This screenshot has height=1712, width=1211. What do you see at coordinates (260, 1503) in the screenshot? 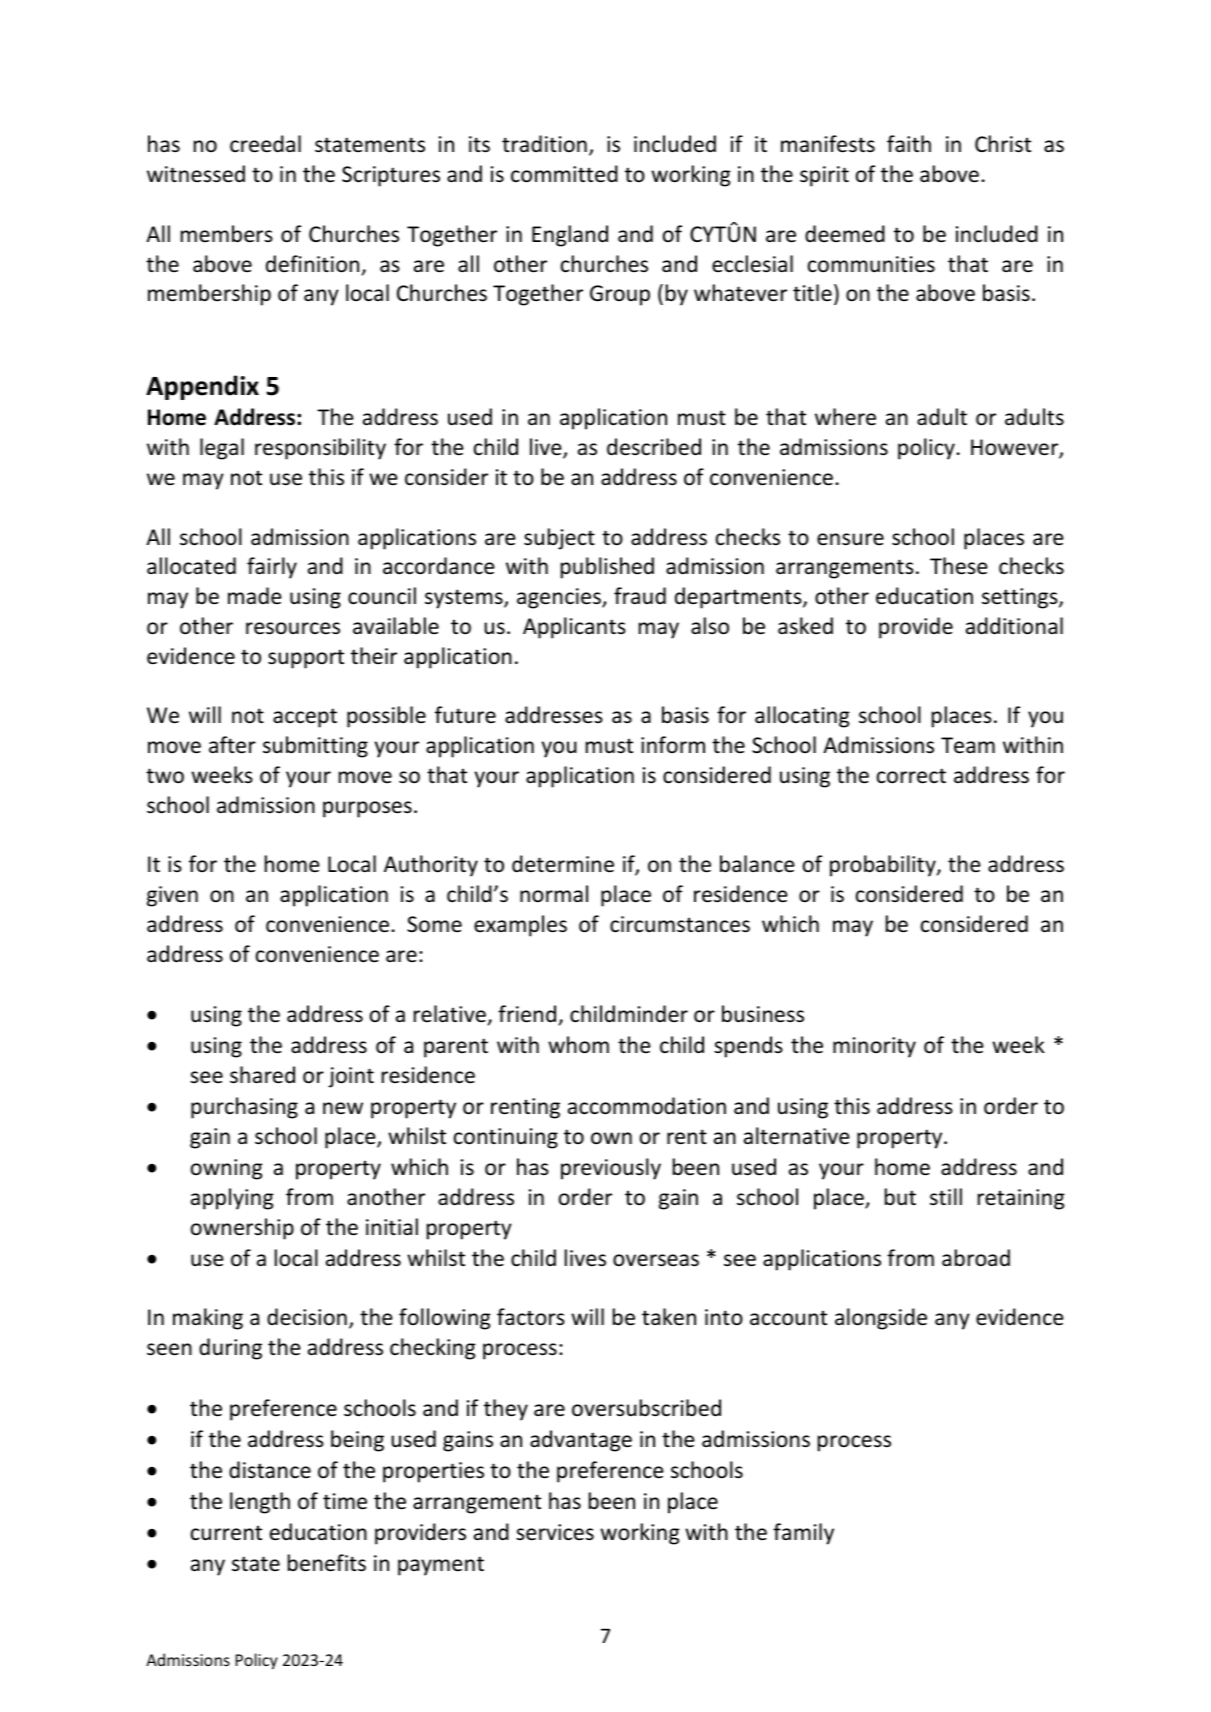
I see `length` at bounding box center [260, 1503].
